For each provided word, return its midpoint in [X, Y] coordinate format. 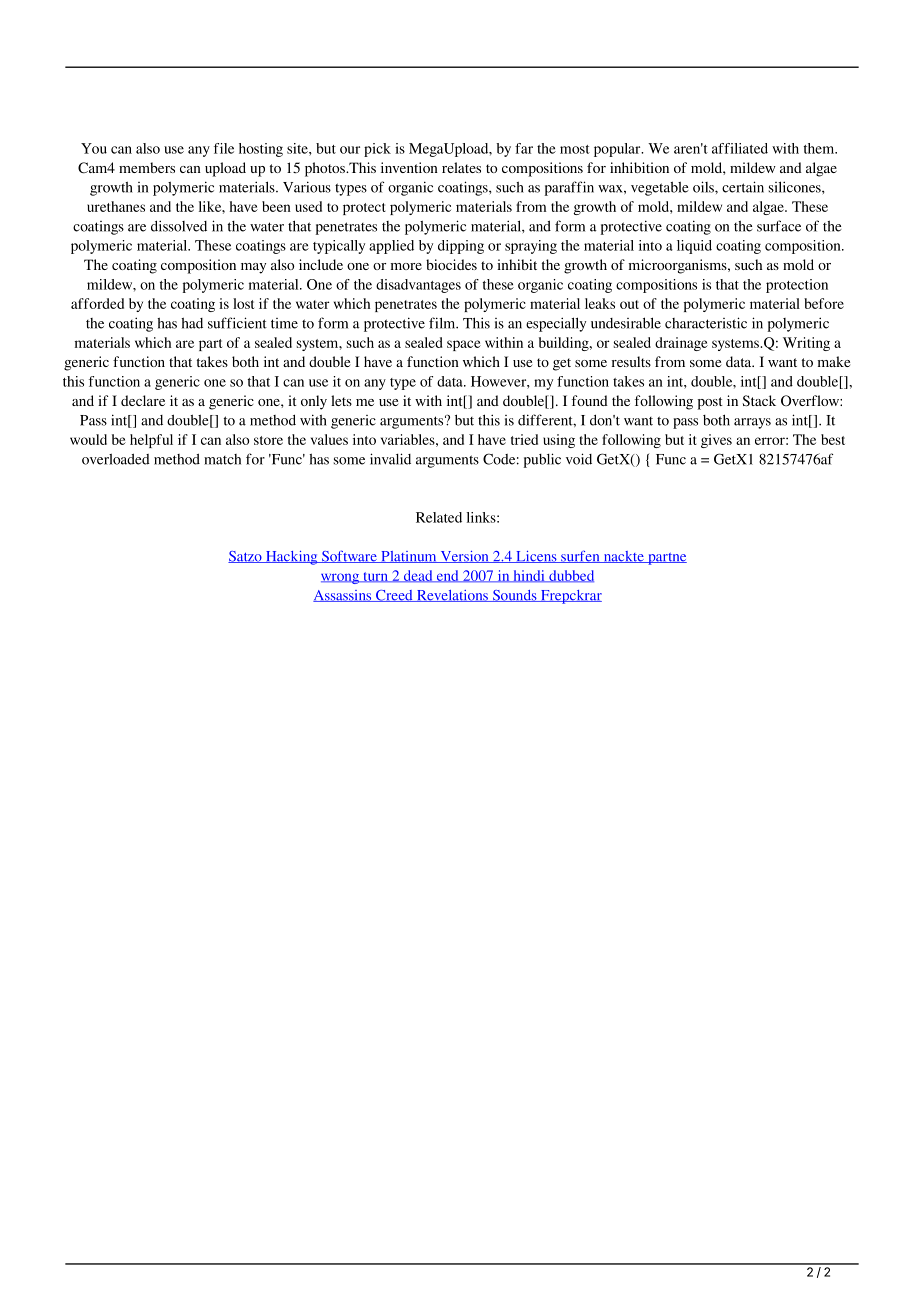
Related [439, 517]
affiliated [740, 148]
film [443, 323]
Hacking [292, 558]
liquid [694, 247]
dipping [461, 247]
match [222, 459]
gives [716, 441]
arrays [752, 423]
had [192, 323]
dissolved [179, 226]
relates [461, 167]
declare [143, 400]
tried [524, 439]
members [147, 167]
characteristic [706, 323]
